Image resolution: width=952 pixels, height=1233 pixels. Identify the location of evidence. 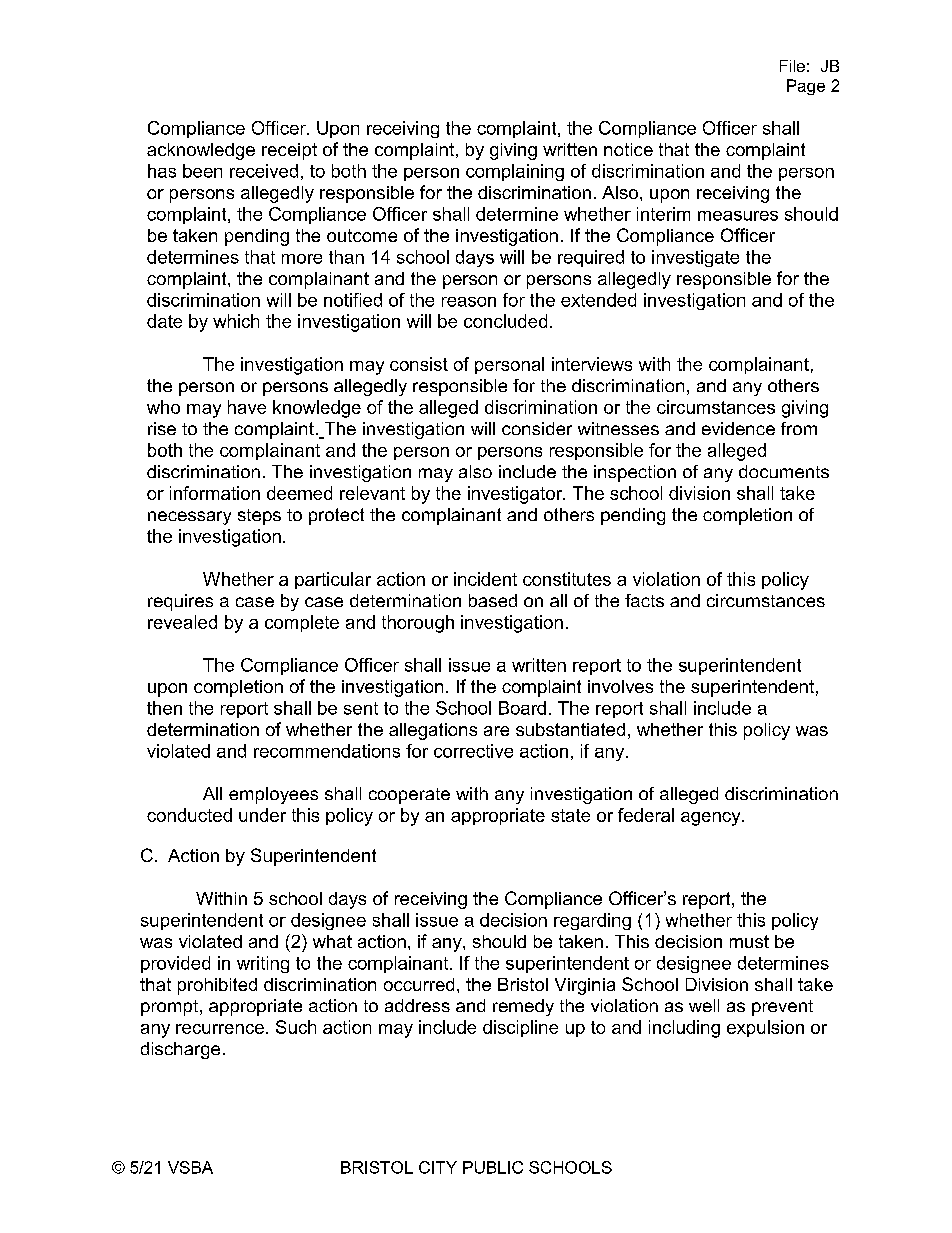
(738, 428).
